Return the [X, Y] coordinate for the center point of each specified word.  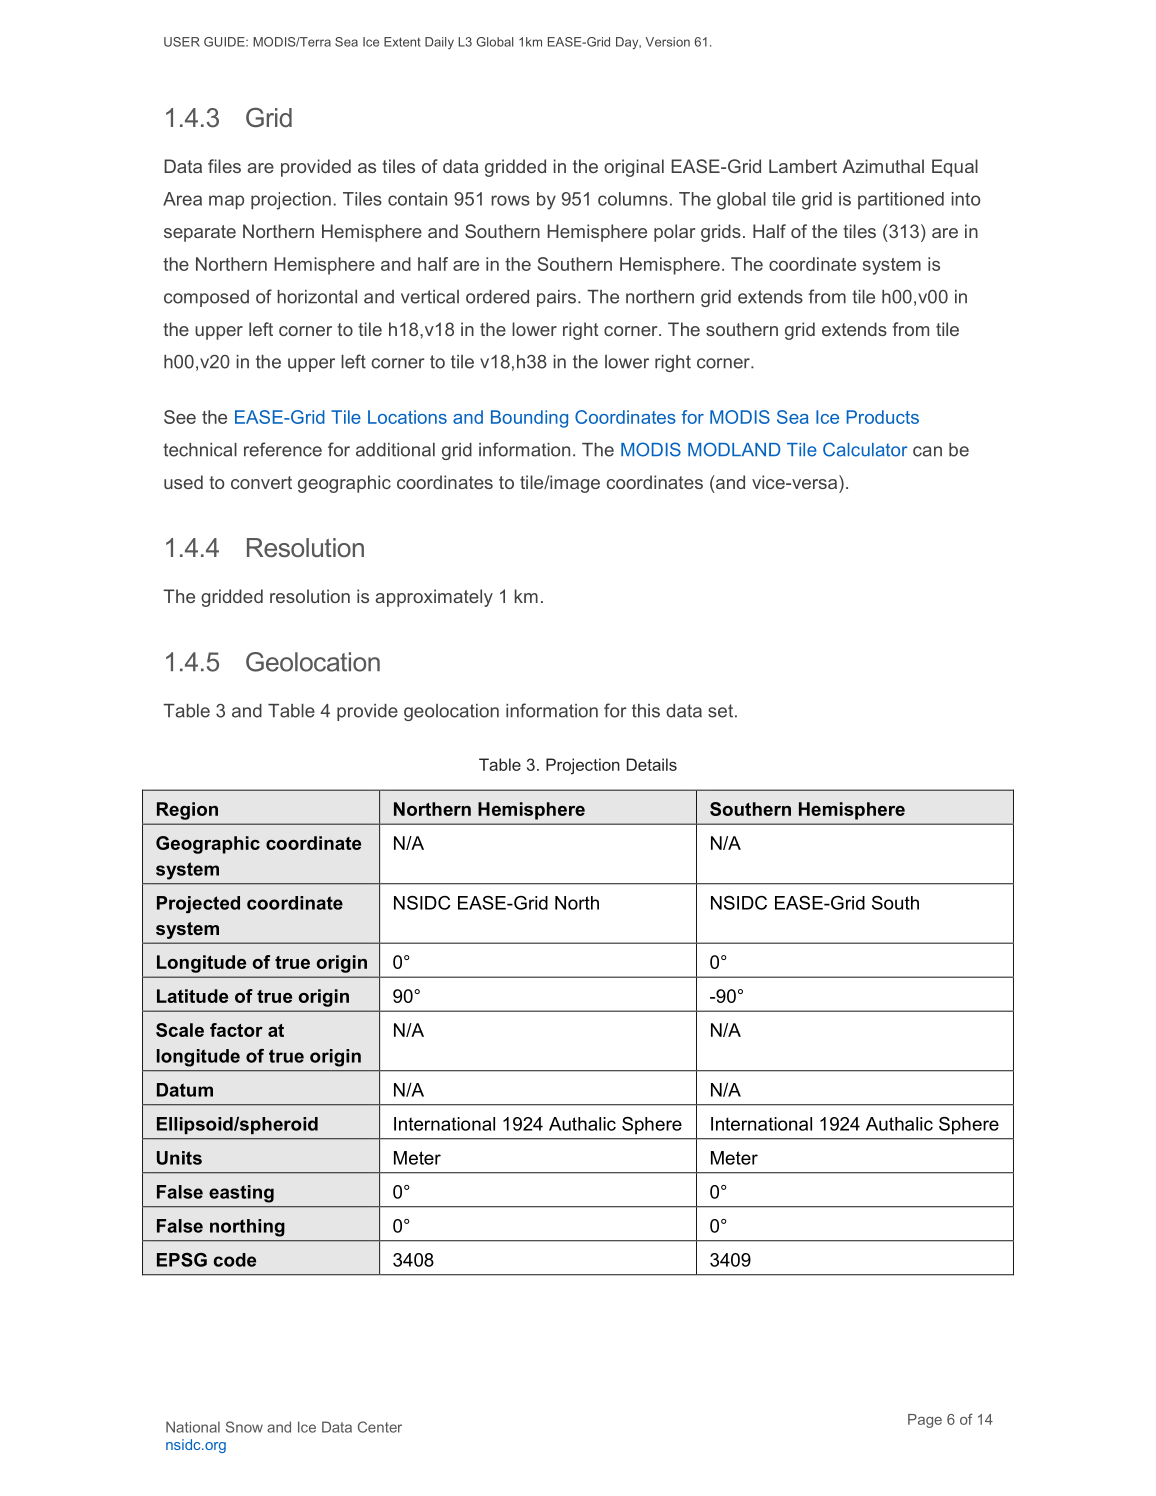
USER [182, 42]
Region [187, 811]
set [722, 711]
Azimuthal [883, 166]
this [646, 711]
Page [925, 1421]
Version [668, 42]
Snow [244, 1427]
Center [380, 1427]
